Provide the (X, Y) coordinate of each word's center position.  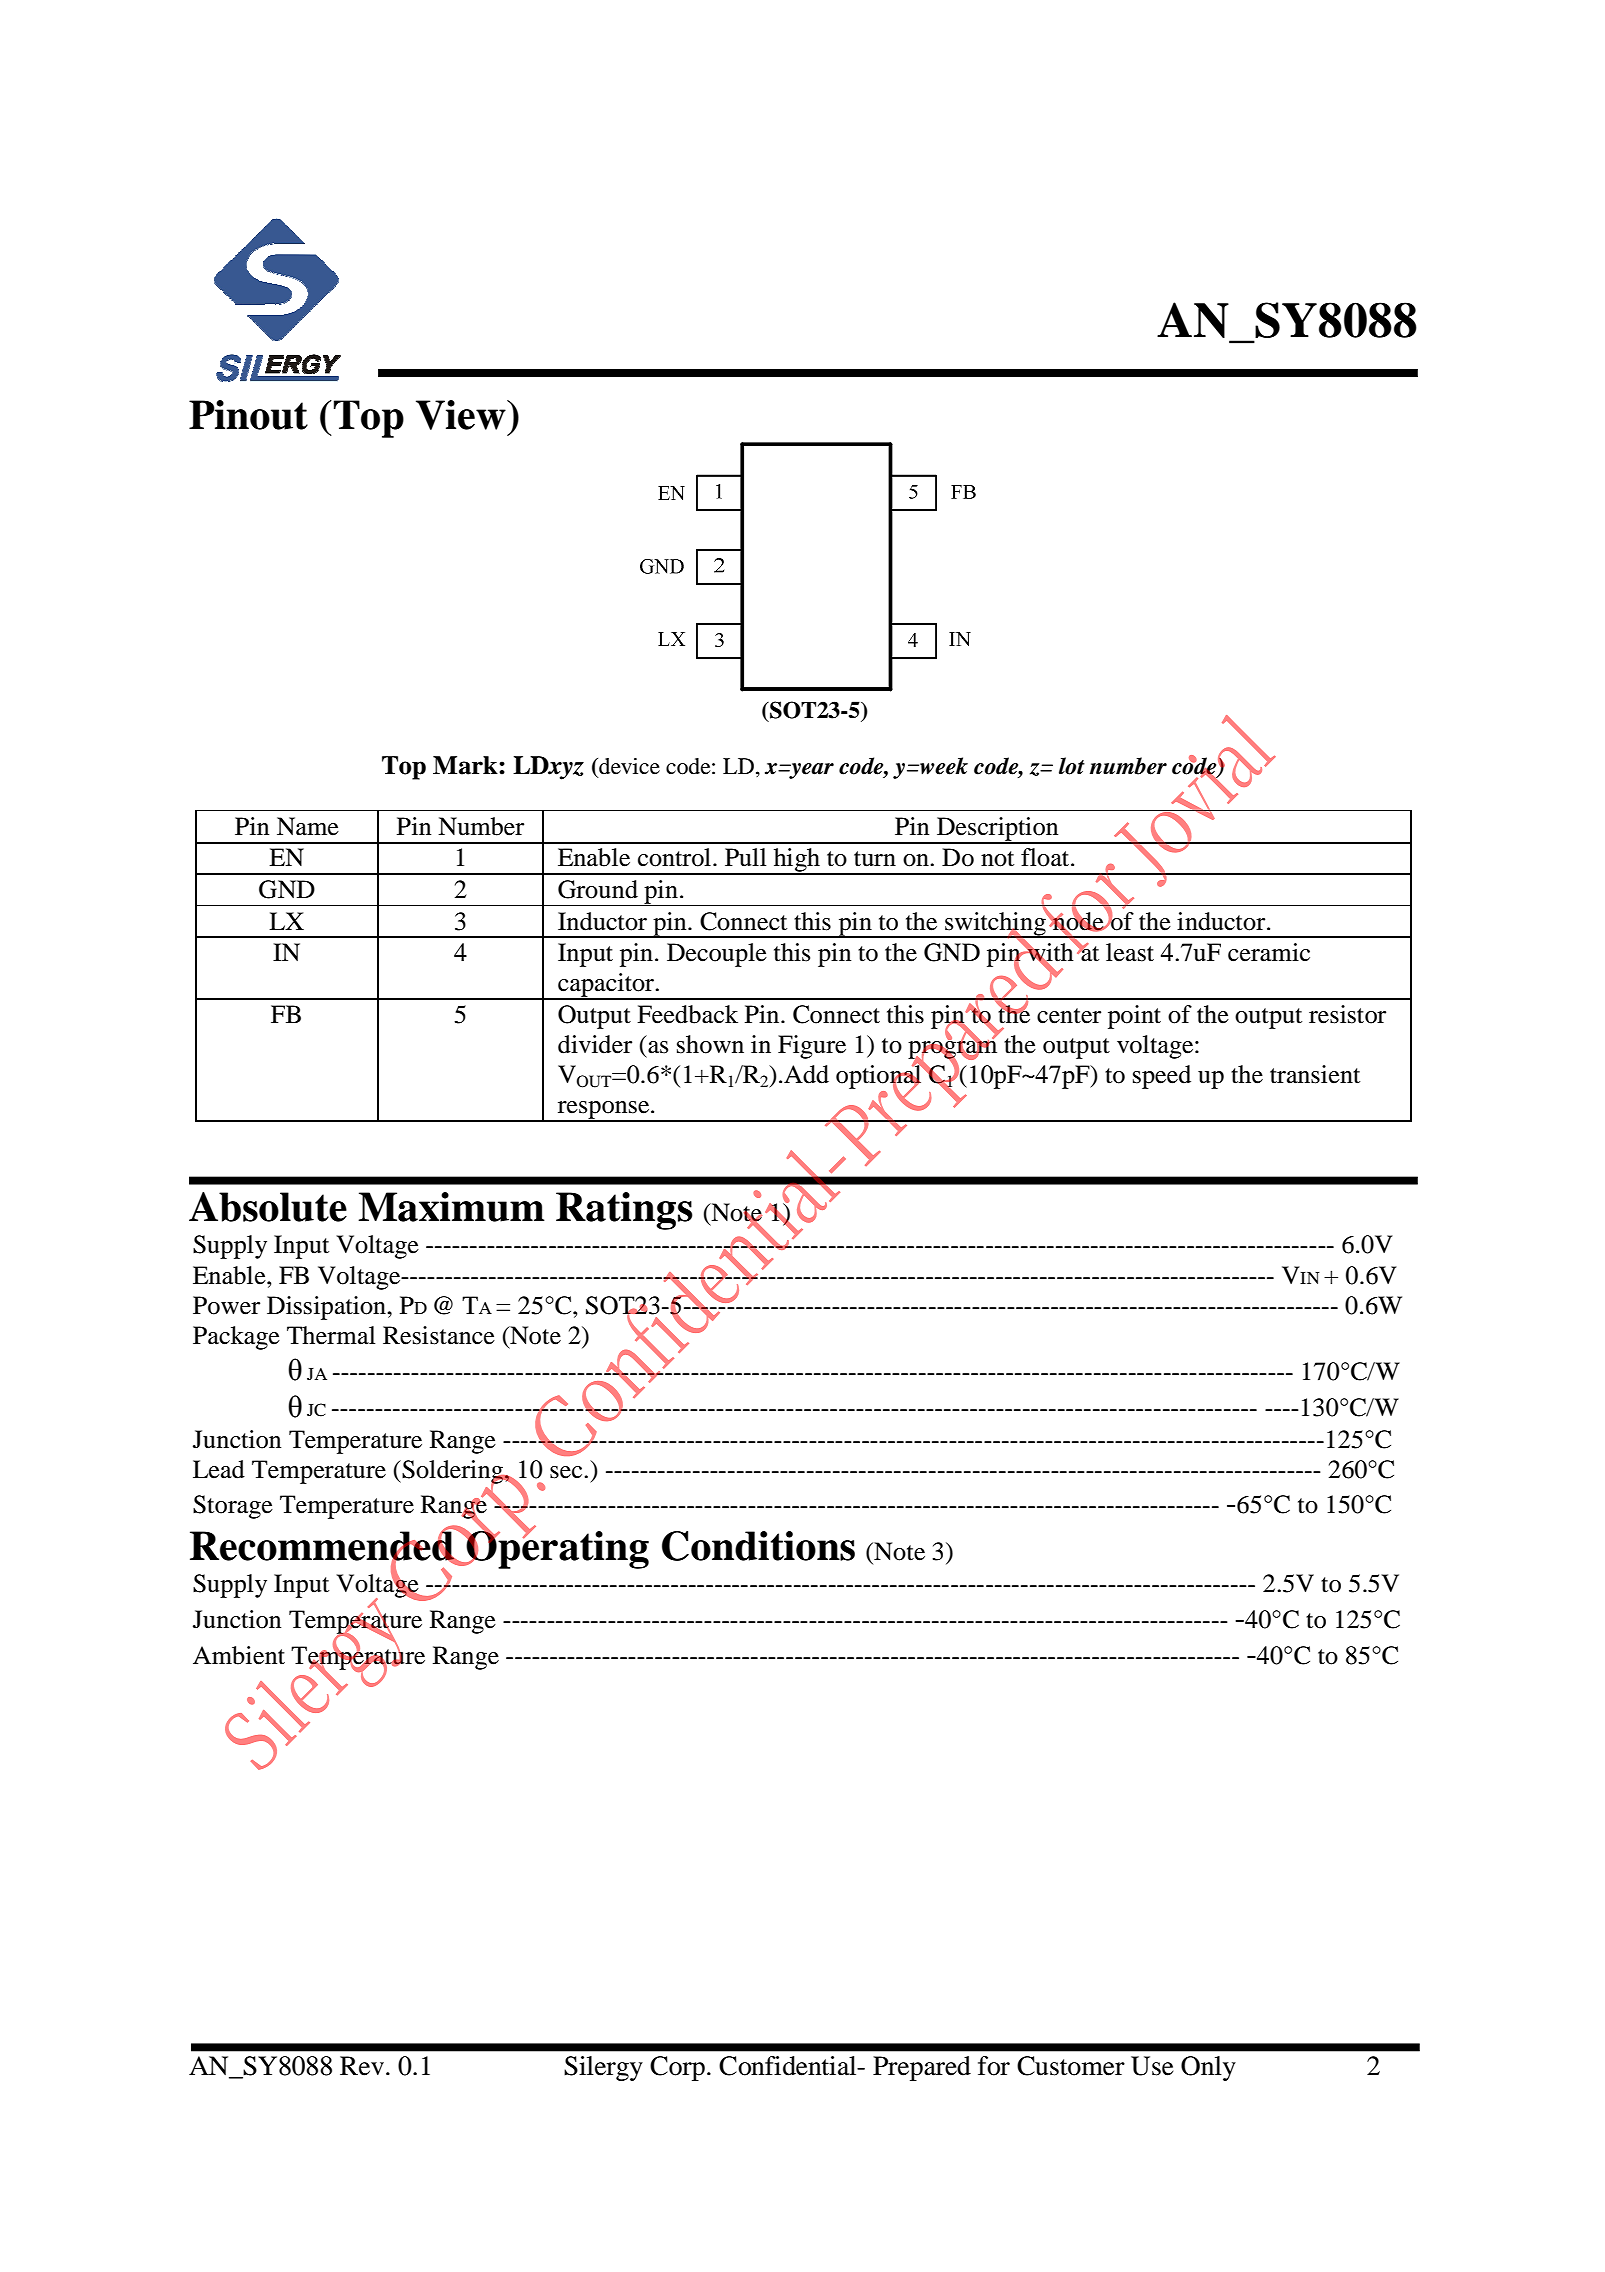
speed (1162, 1077)
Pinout (248, 415)
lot (1072, 766)
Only (1208, 2068)
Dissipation (327, 1308)
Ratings (624, 1211)
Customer (1071, 2066)
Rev (363, 2066)
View (462, 415)
